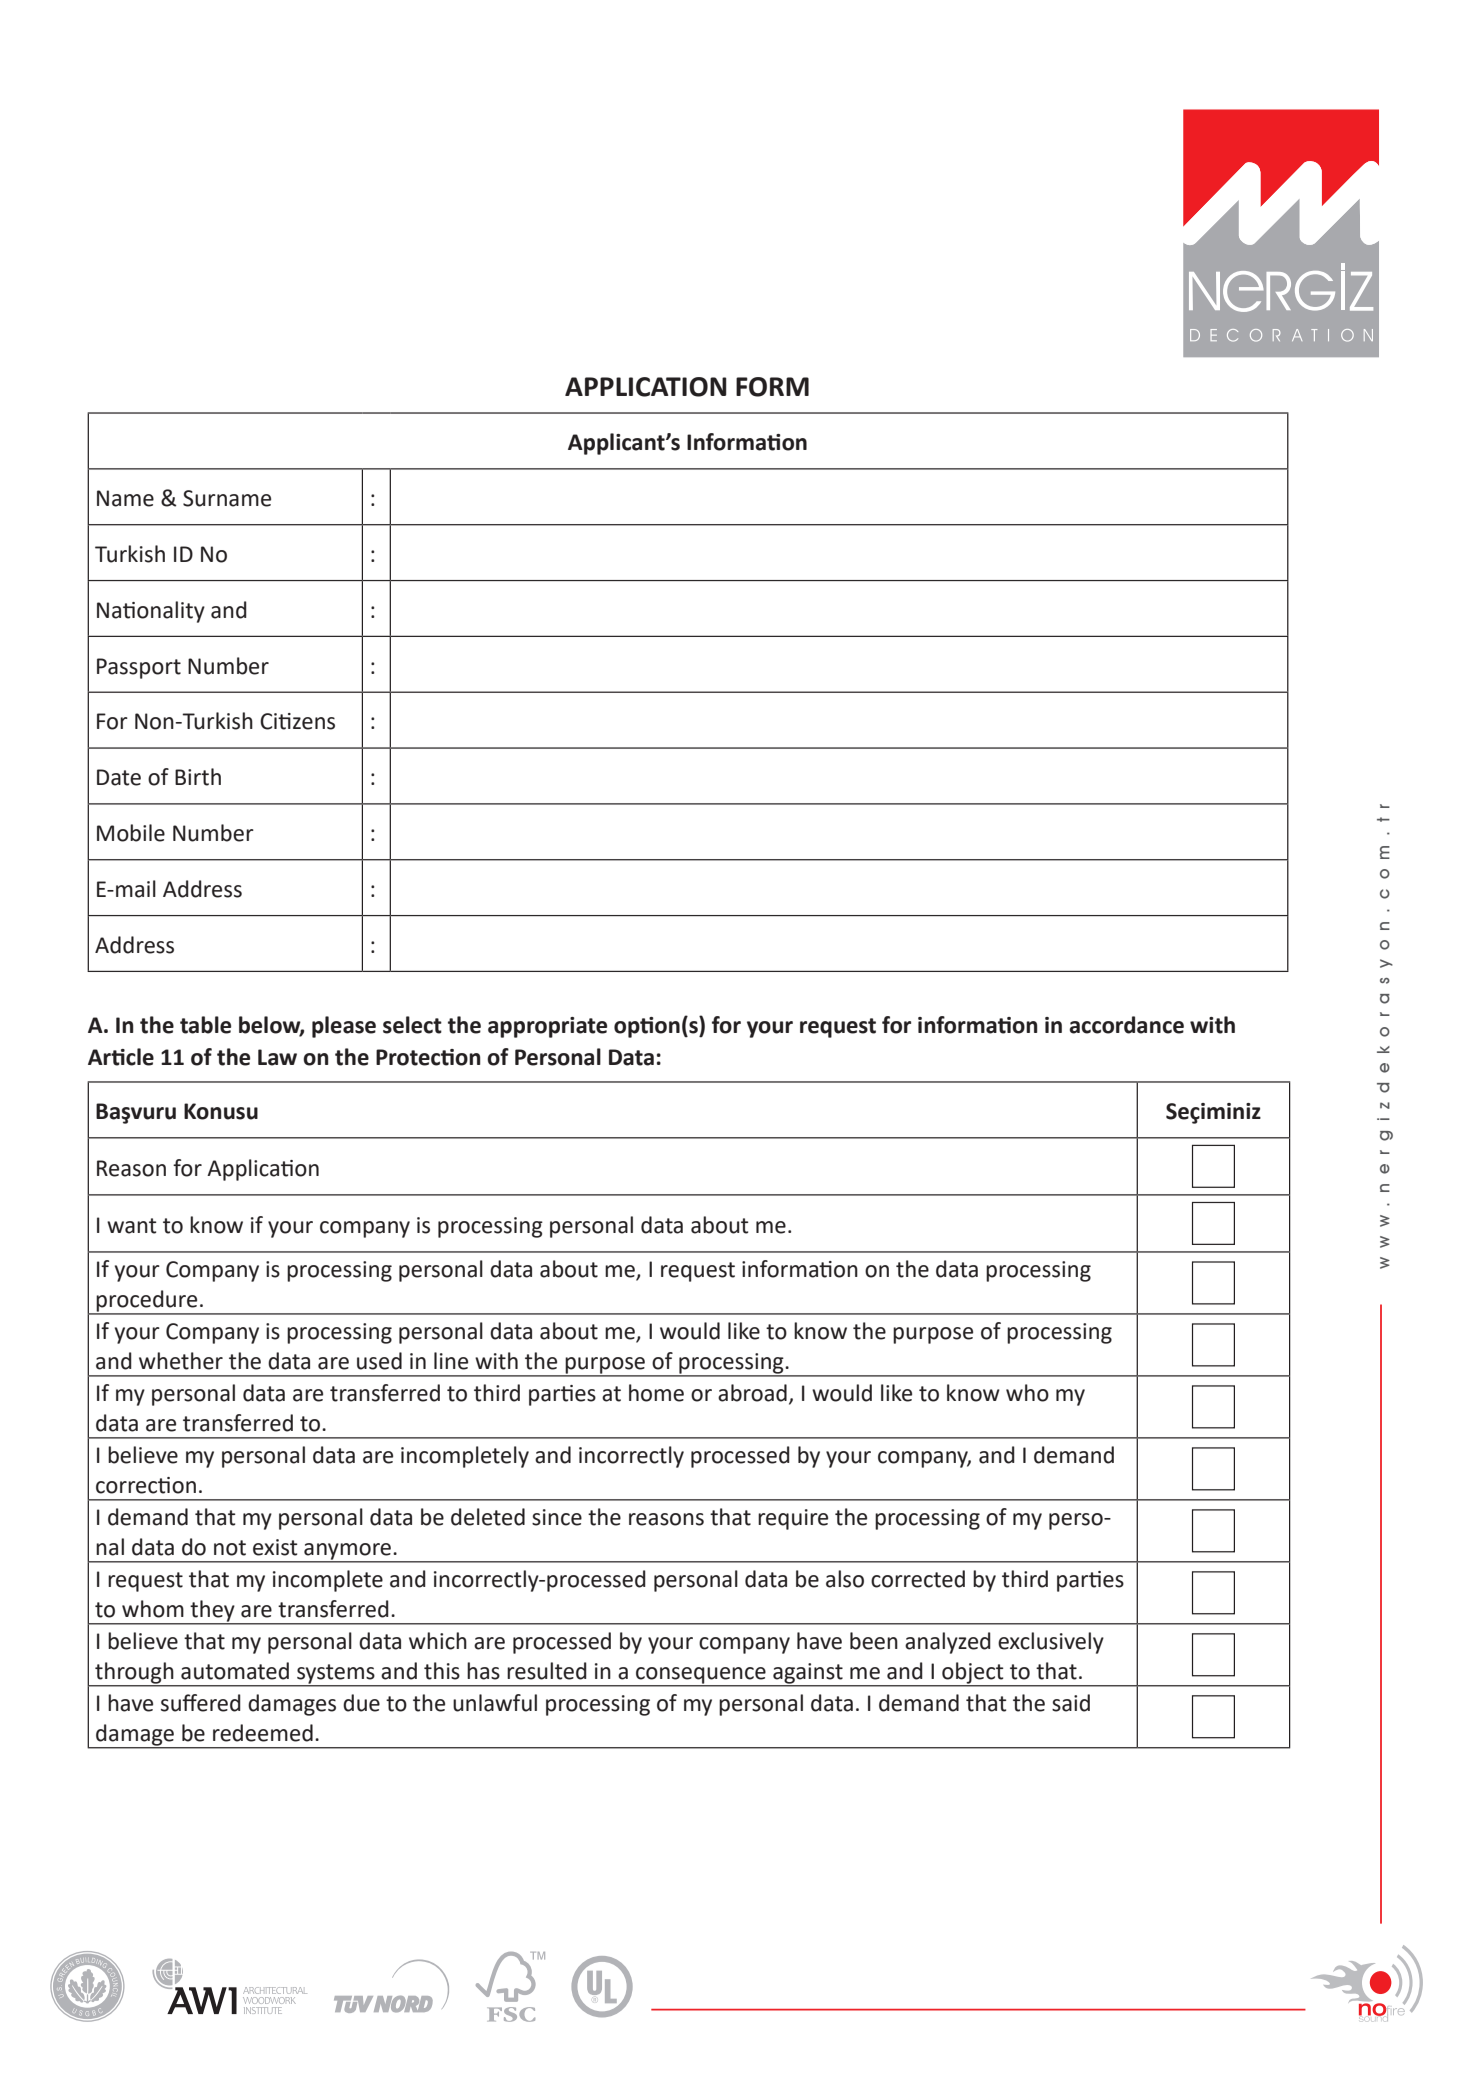 The image size is (1466, 2073). What do you see at coordinates (1126, 1025) in the document?
I see `accordance` at bounding box center [1126, 1025].
